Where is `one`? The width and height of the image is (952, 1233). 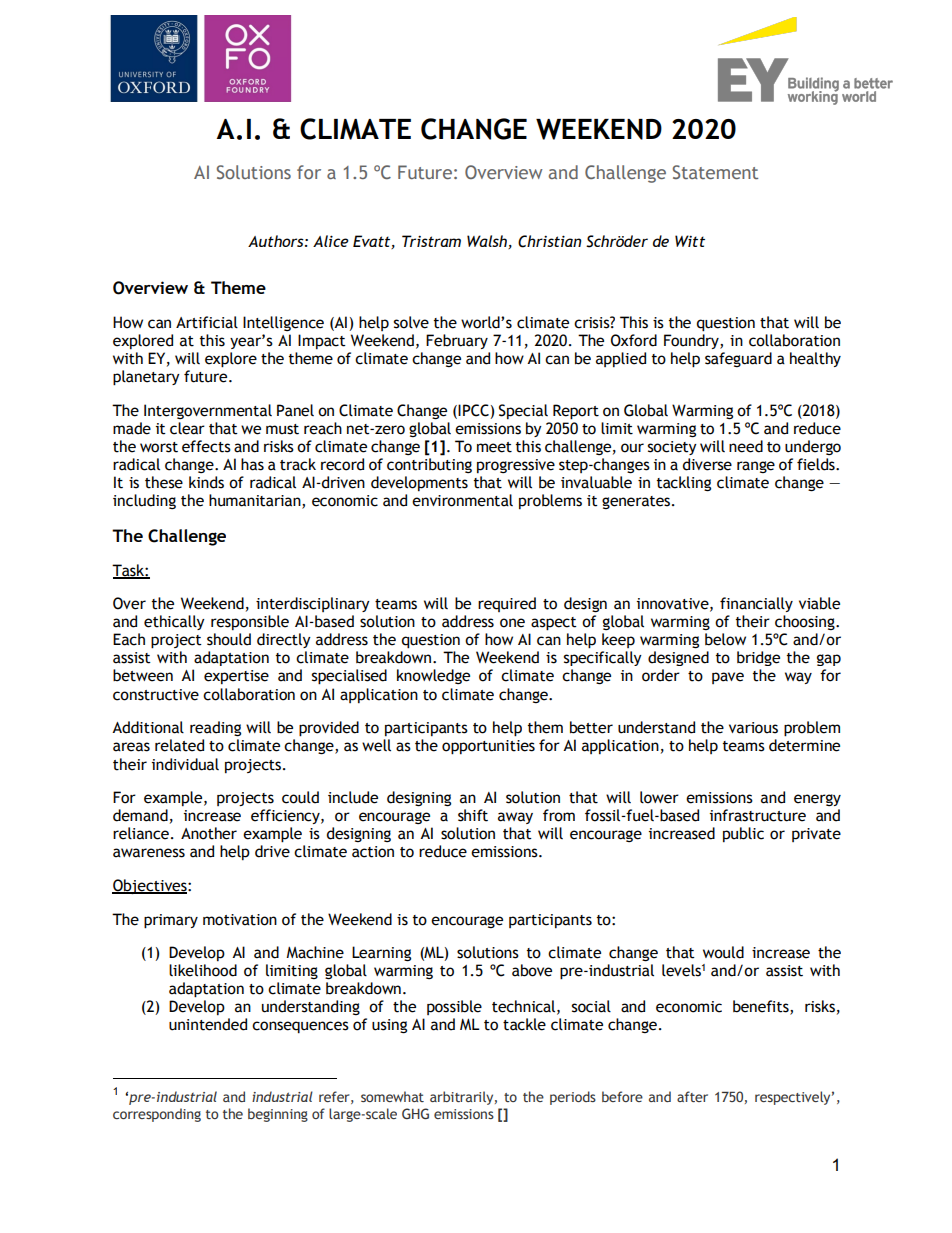 one is located at coordinates (512, 623).
